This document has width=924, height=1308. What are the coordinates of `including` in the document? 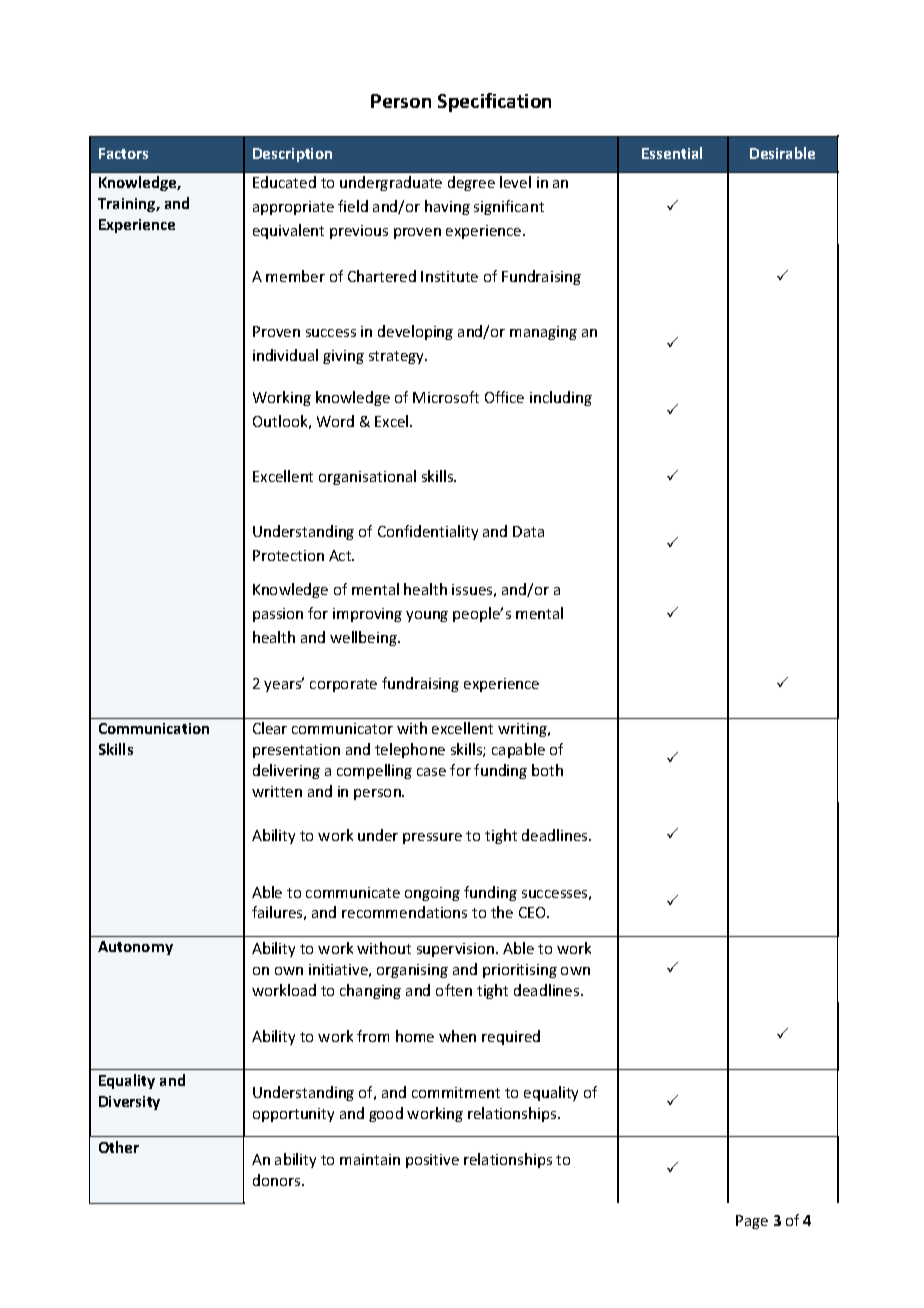 It's located at (561, 398).
